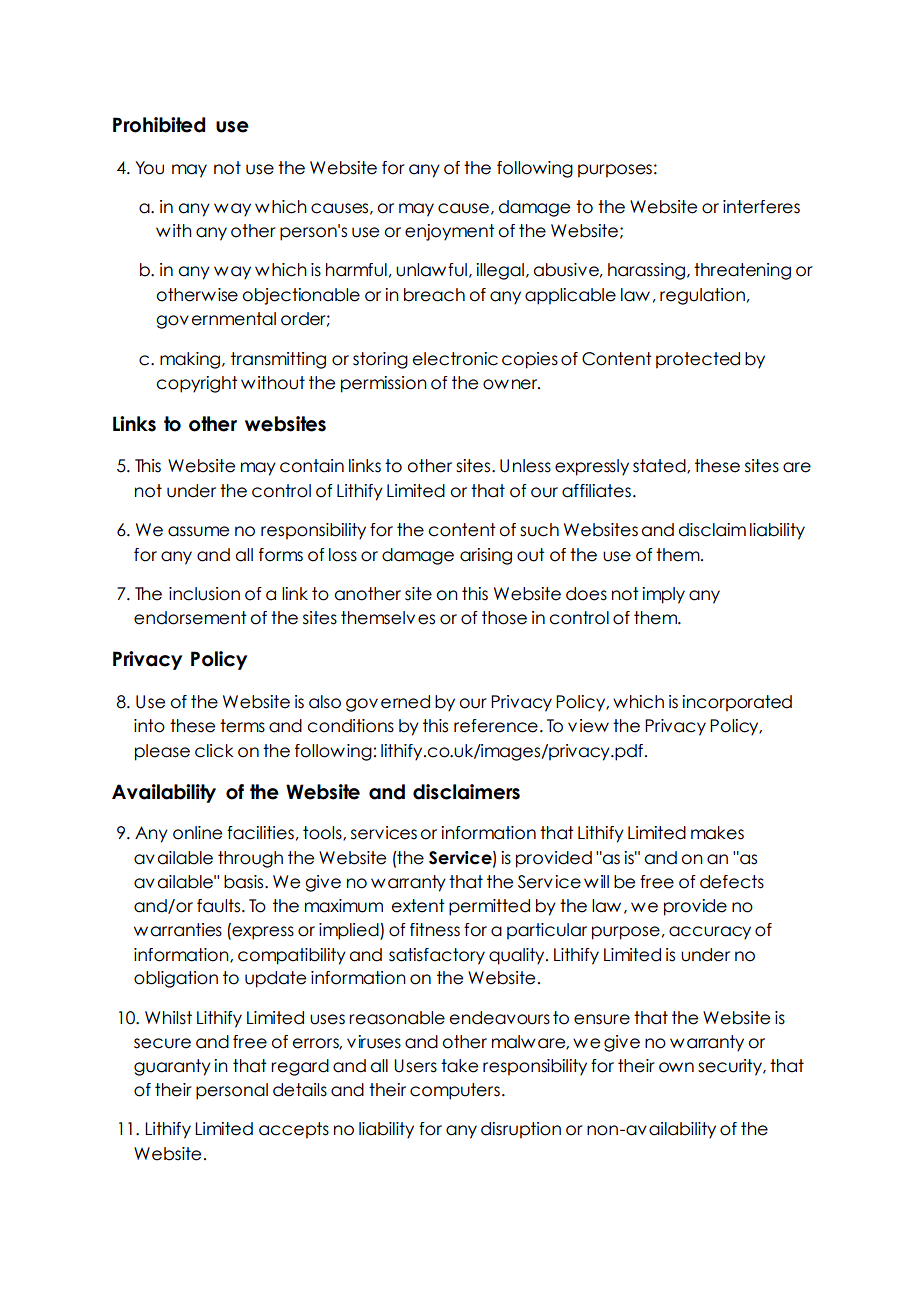 The height and width of the screenshot is (1308, 924). I want to click on makes, so click(717, 833).
